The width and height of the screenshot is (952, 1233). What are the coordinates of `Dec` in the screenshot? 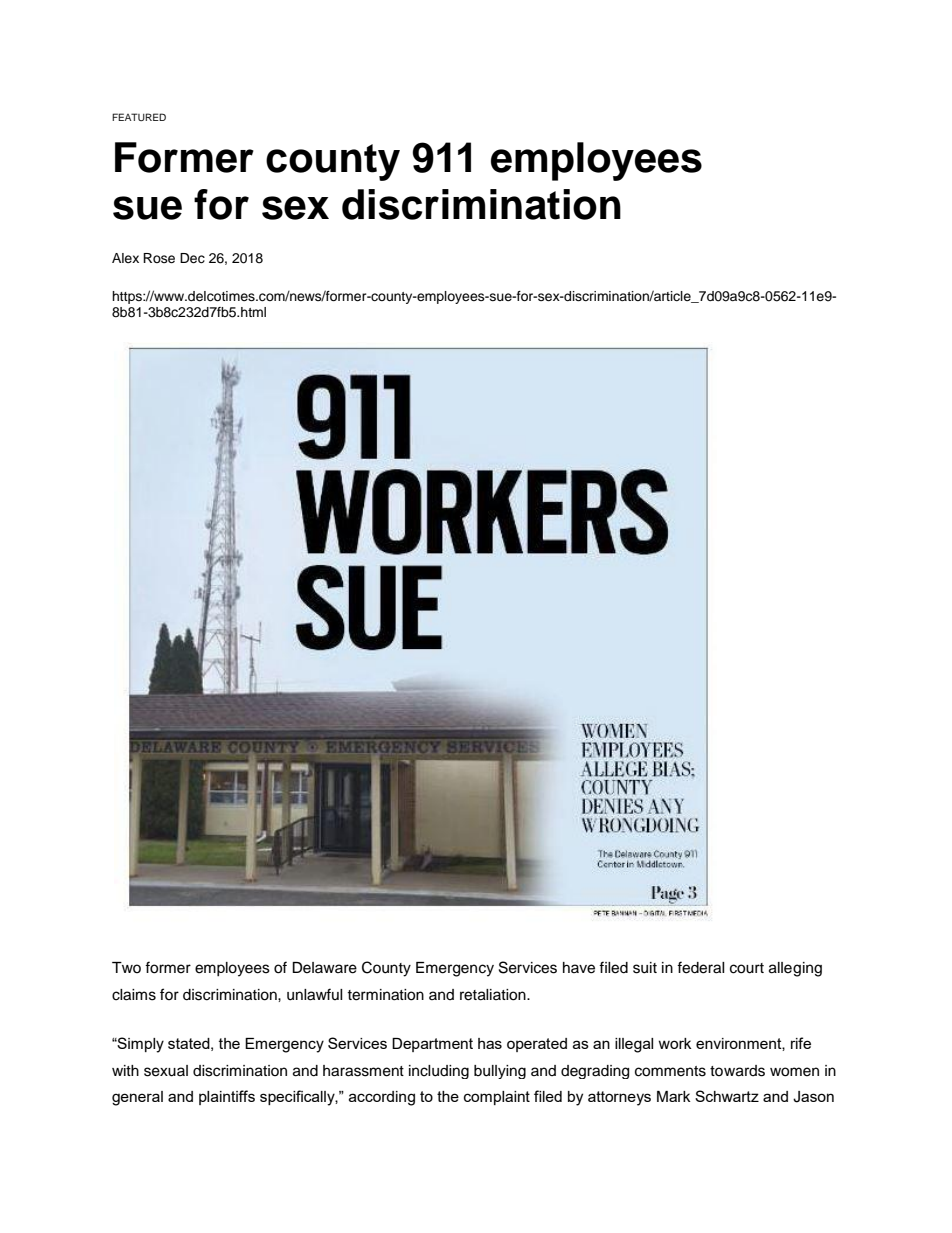 It's located at (192, 258).
